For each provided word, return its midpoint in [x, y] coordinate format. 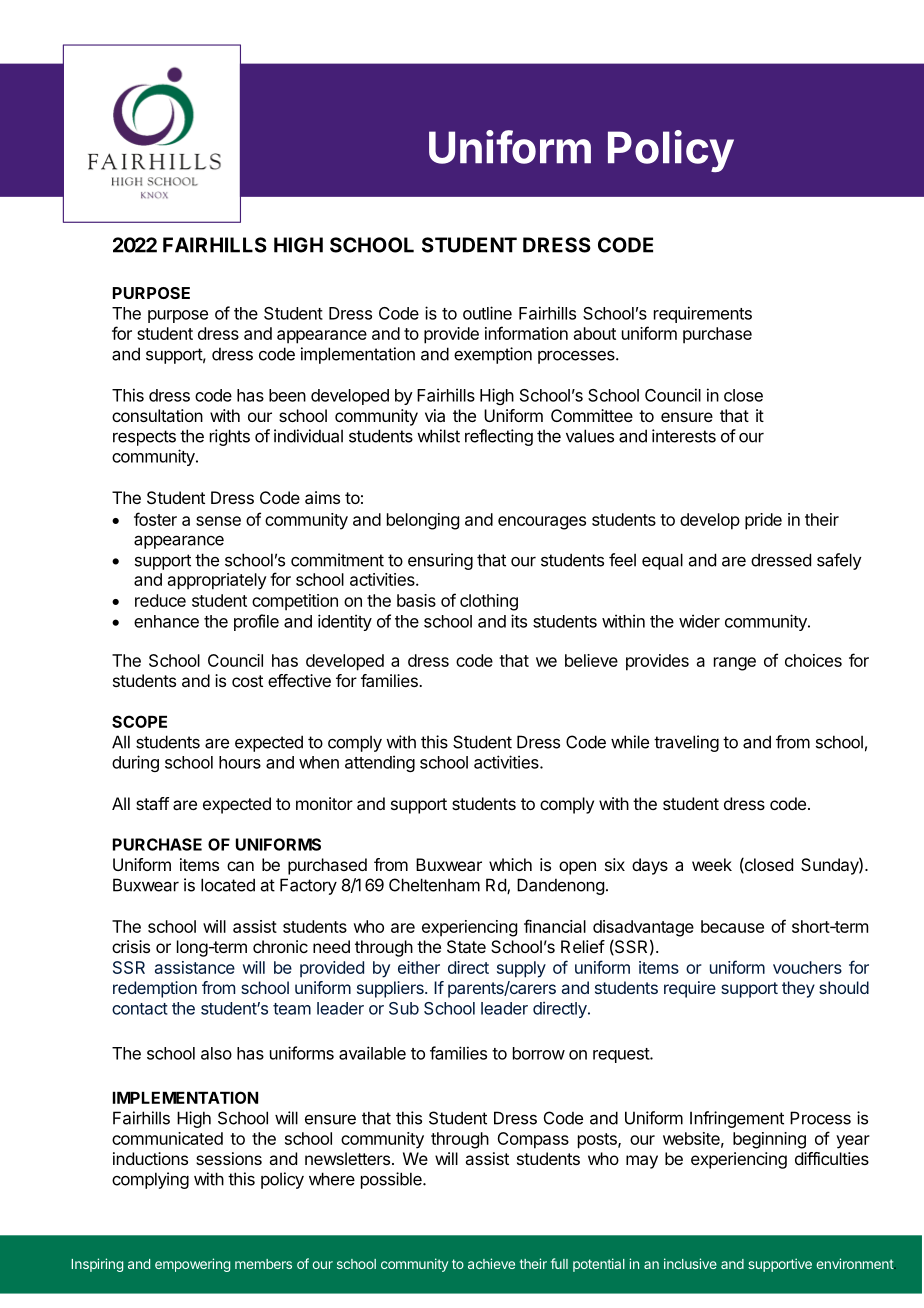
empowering [192, 1265]
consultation [157, 415]
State [466, 946]
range [735, 664]
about [595, 333]
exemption [493, 355]
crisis [131, 946]
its [519, 621]
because [732, 926]
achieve [491, 1263]
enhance [166, 621]
